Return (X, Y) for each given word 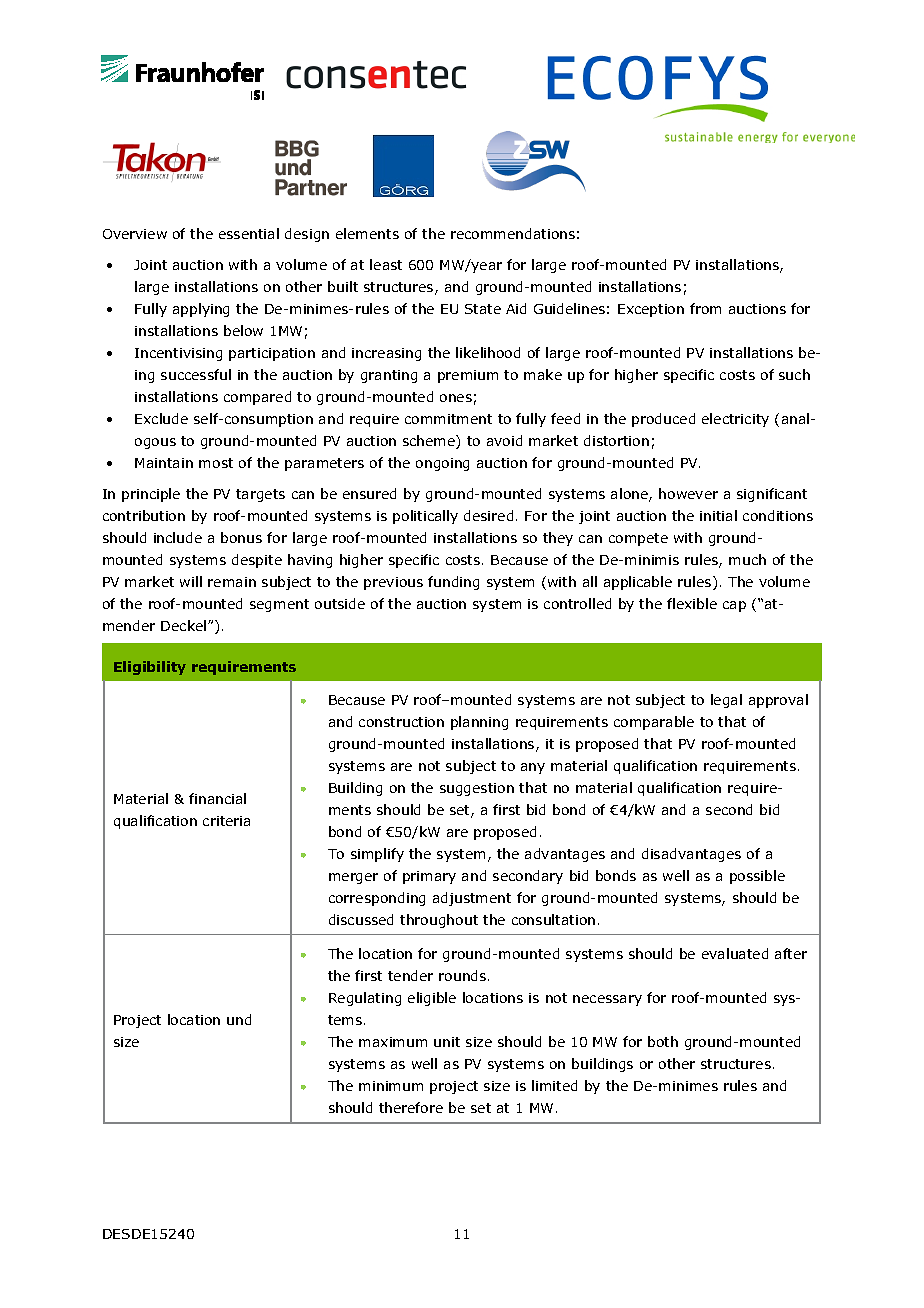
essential (249, 233)
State (483, 309)
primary (429, 877)
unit (447, 1042)
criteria (226, 821)
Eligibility (150, 668)
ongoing (442, 464)
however (688, 493)
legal (726, 701)
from (705, 308)
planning (479, 723)
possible (757, 877)
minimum (391, 1086)
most (216, 463)
